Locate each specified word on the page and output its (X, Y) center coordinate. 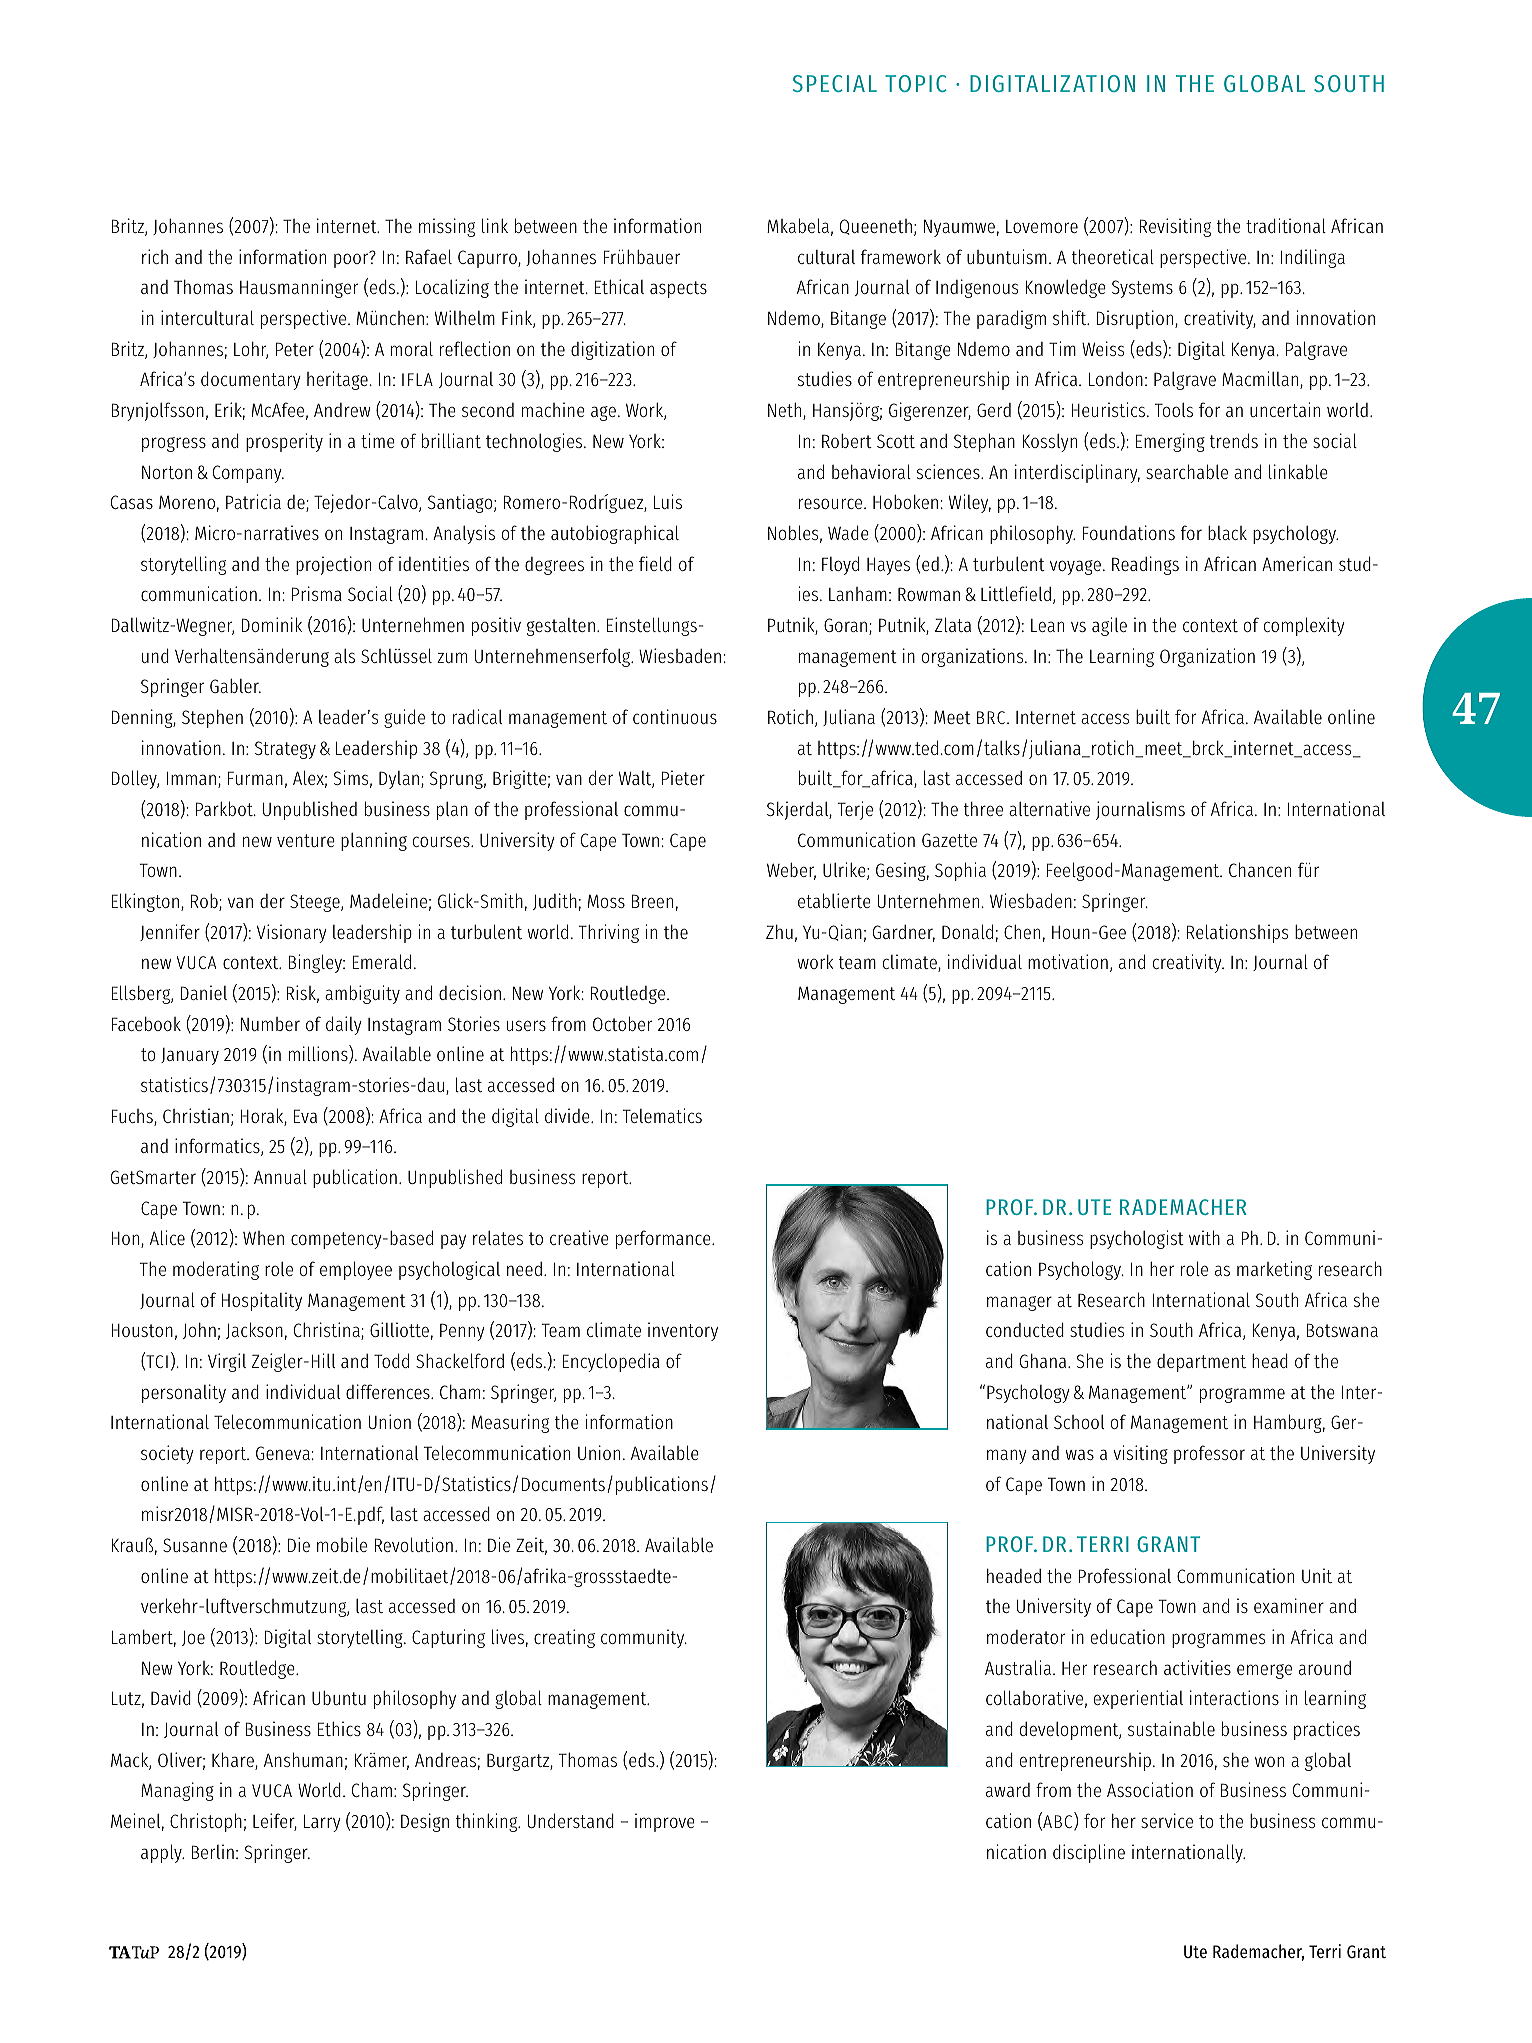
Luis (668, 501)
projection (333, 565)
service (1167, 1820)
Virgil (227, 1362)
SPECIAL (835, 83)
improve (665, 1822)
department (1201, 1363)
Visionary (292, 933)
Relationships (1237, 933)
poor (352, 260)
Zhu (779, 932)
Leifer (275, 1822)
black (1227, 532)
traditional (1286, 225)
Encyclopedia (611, 1362)
